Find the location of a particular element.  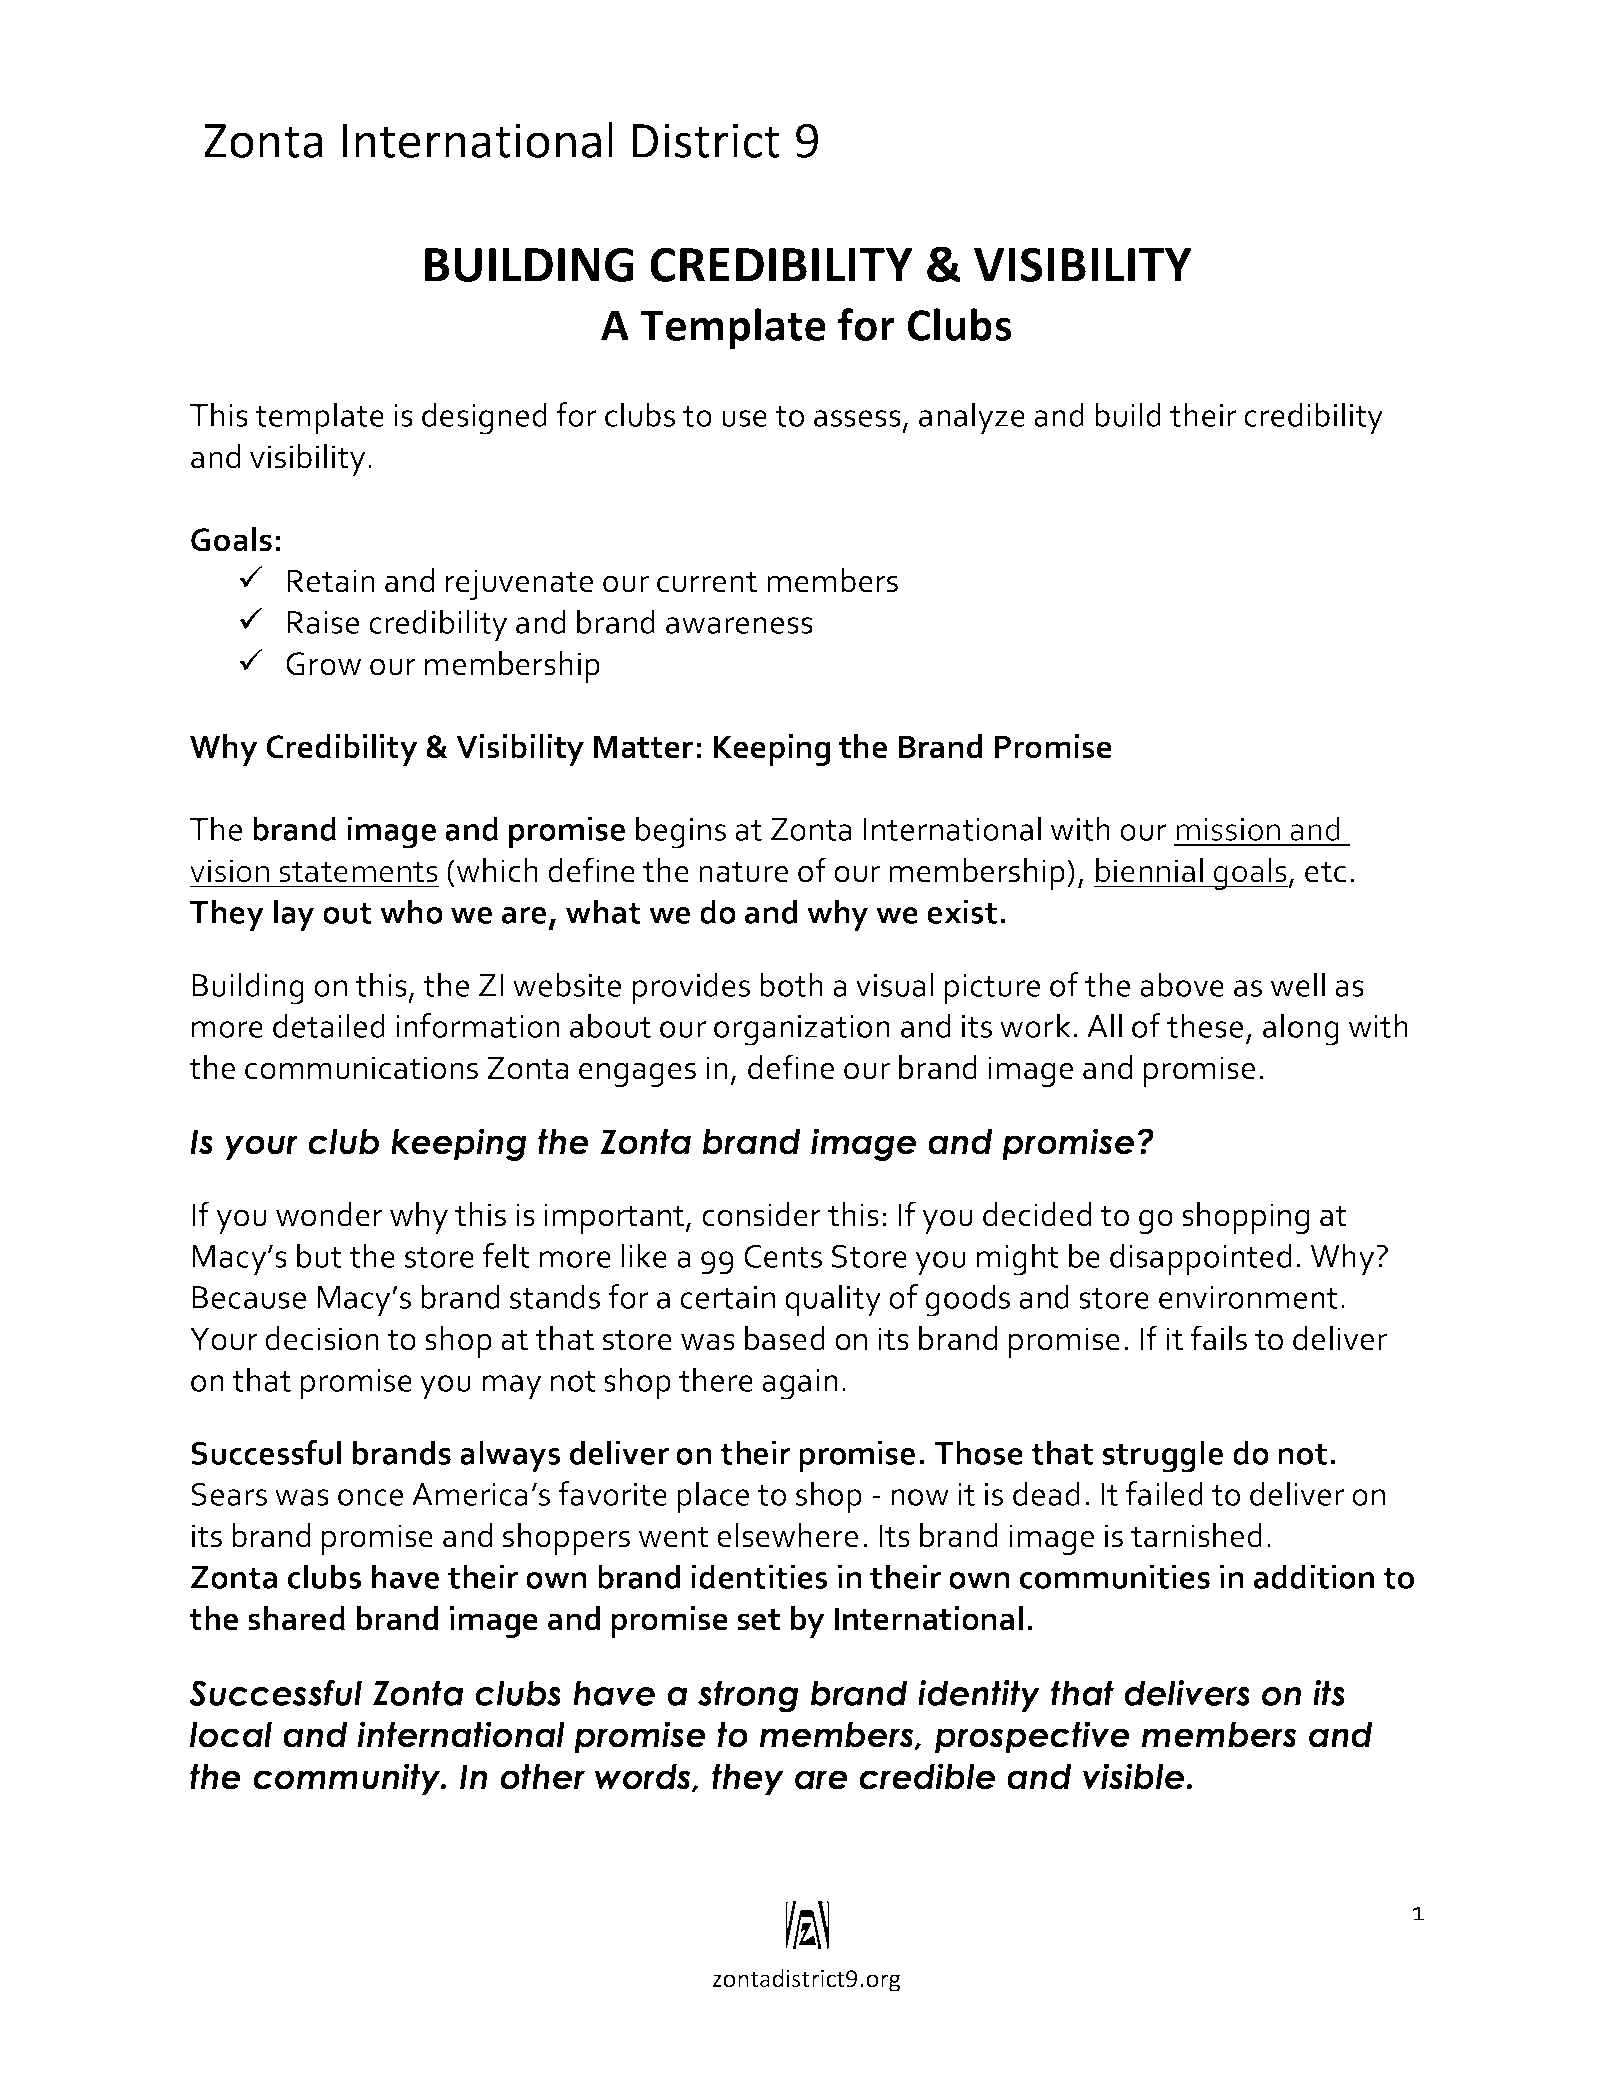

assess is located at coordinates (857, 418).
